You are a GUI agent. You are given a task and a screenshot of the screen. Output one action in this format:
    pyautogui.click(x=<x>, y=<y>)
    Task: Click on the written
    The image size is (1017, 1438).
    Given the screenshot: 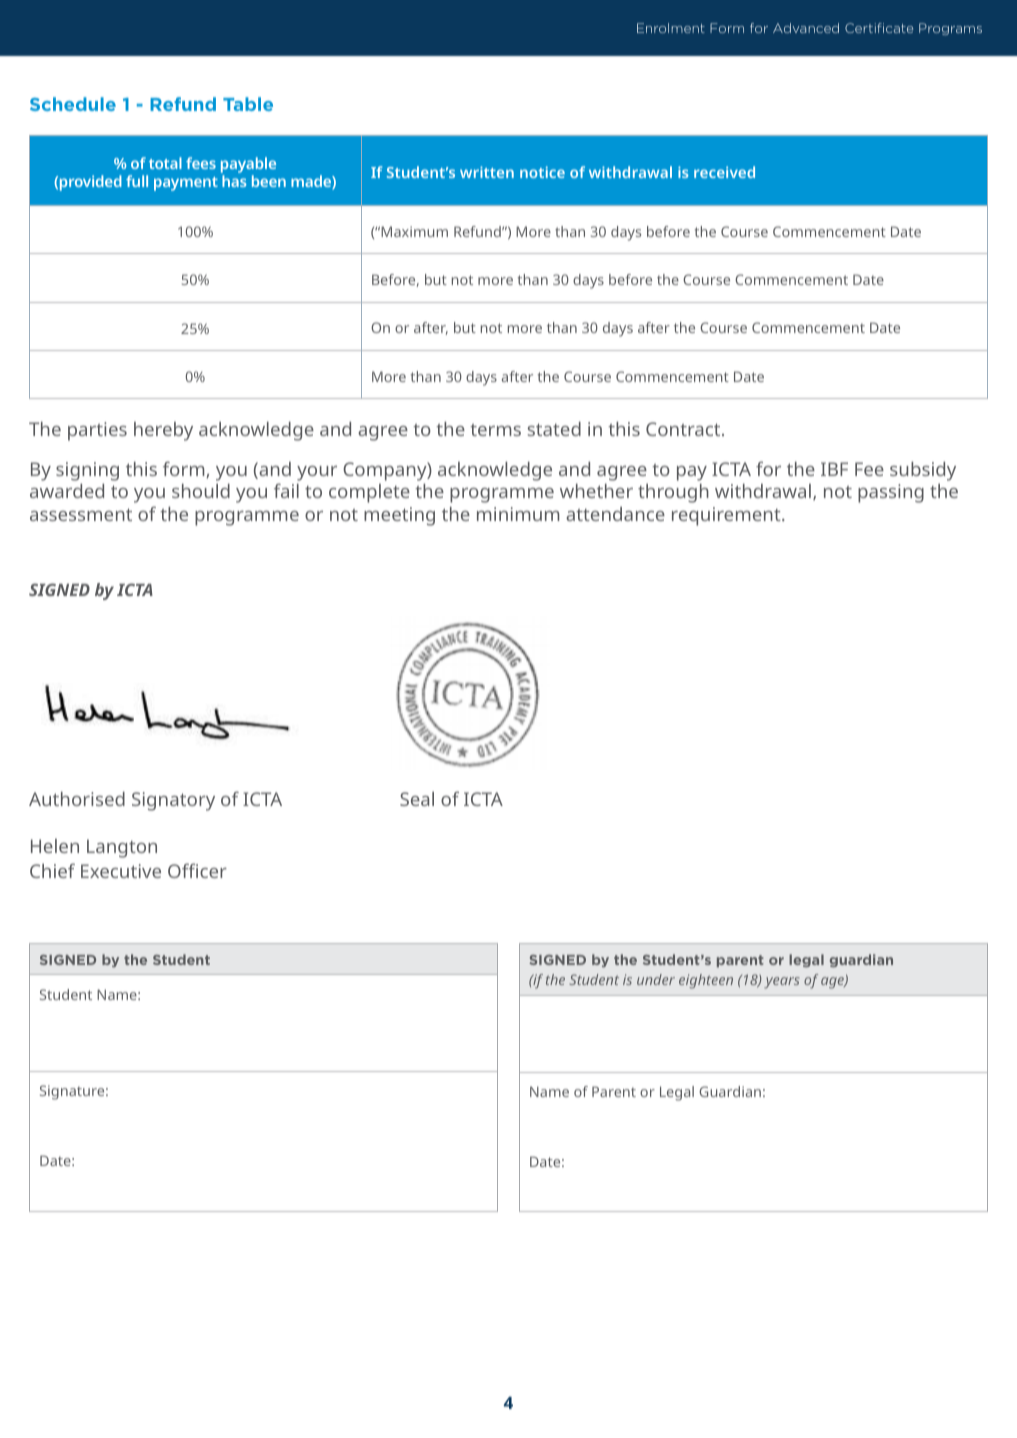 What is the action you would take?
    pyautogui.click(x=487, y=172)
